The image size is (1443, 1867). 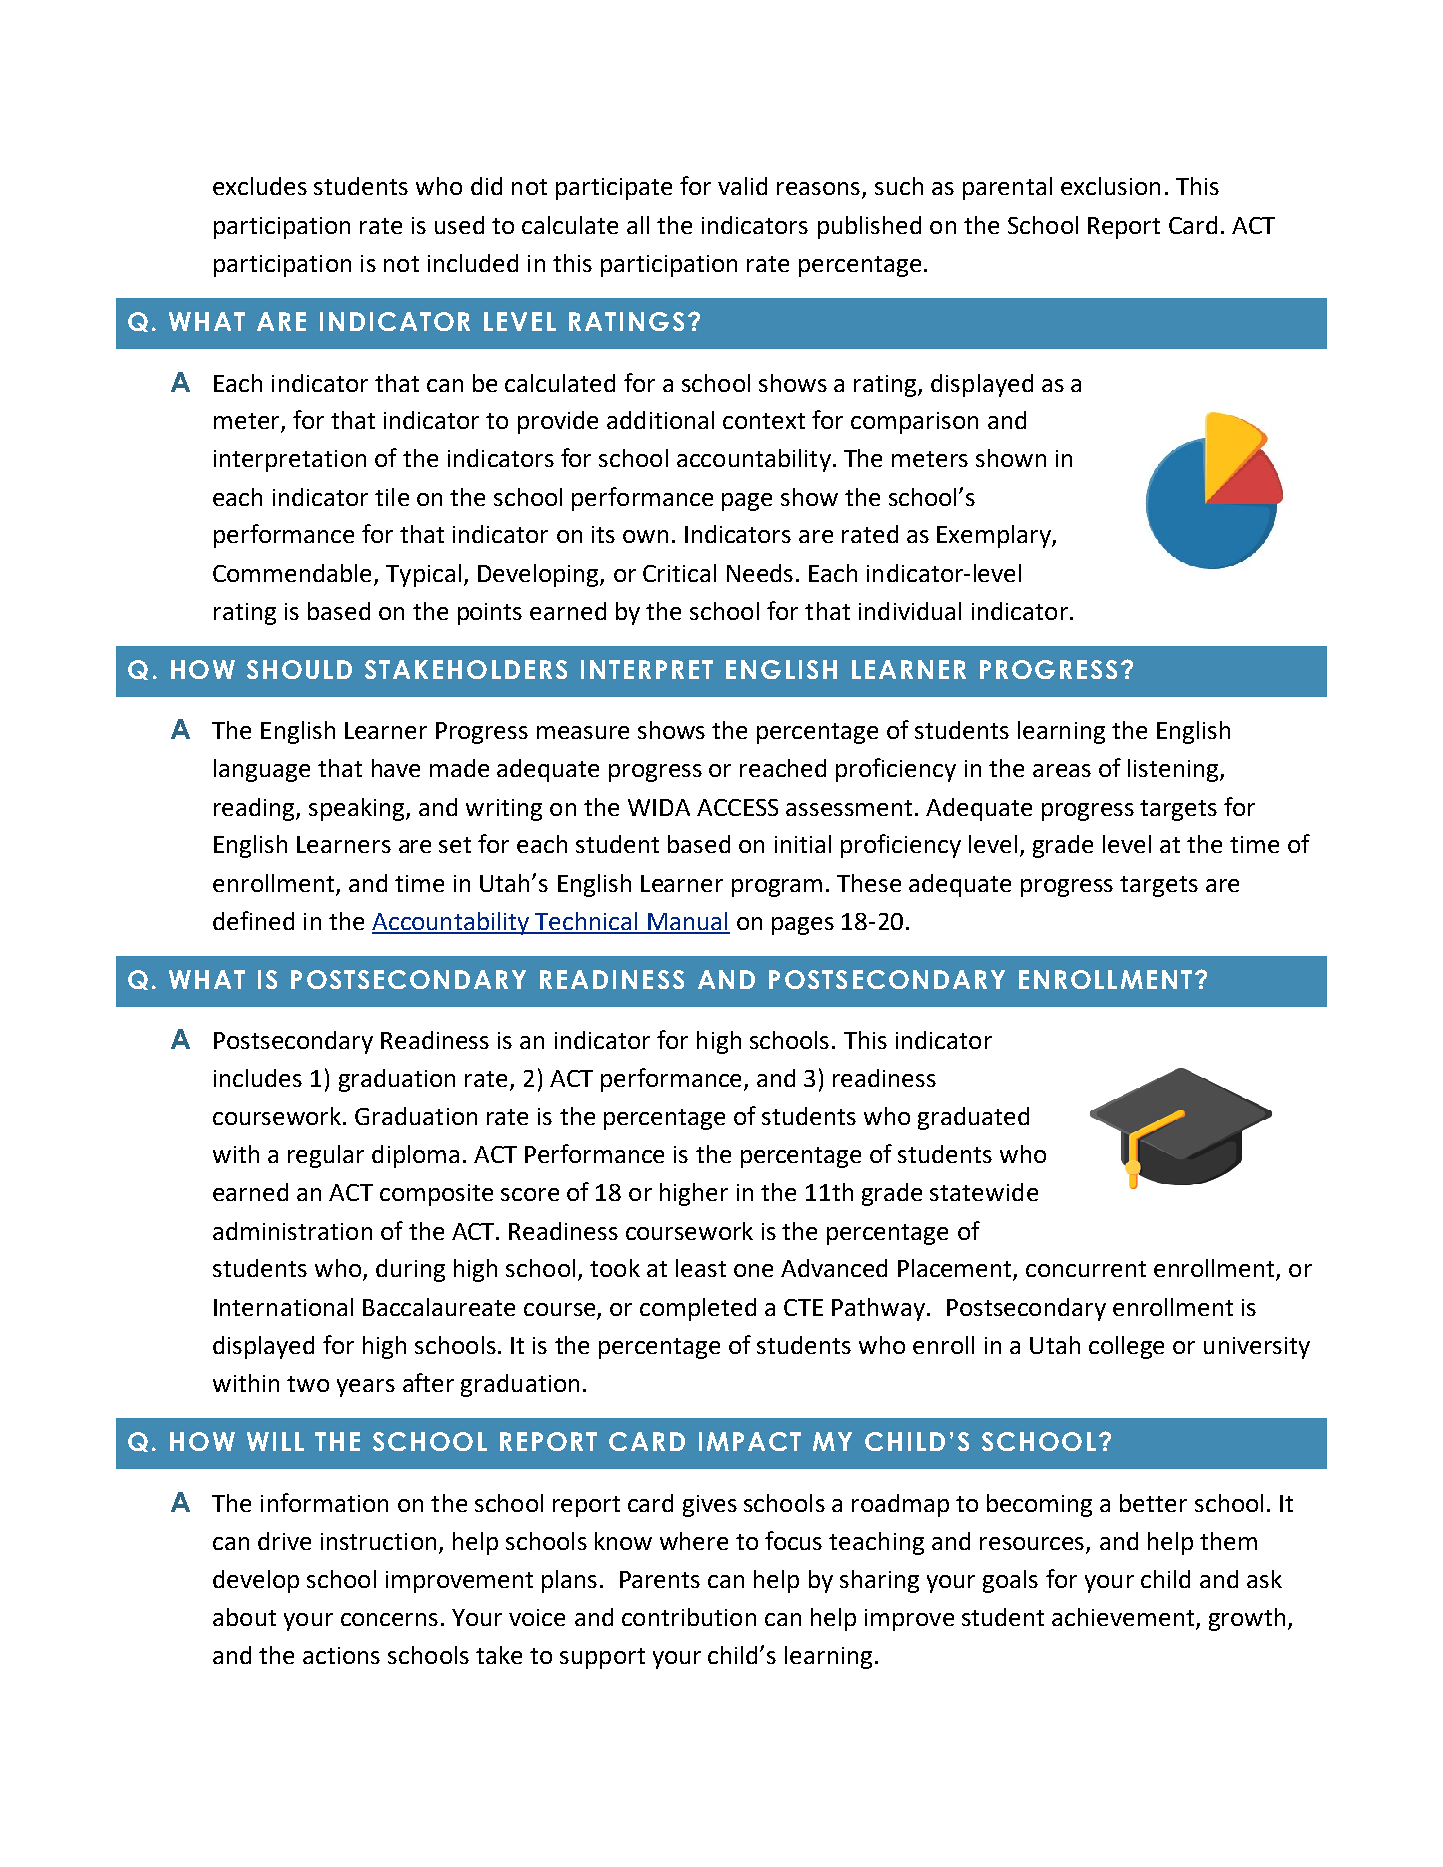 I want to click on one, so click(x=753, y=1270).
